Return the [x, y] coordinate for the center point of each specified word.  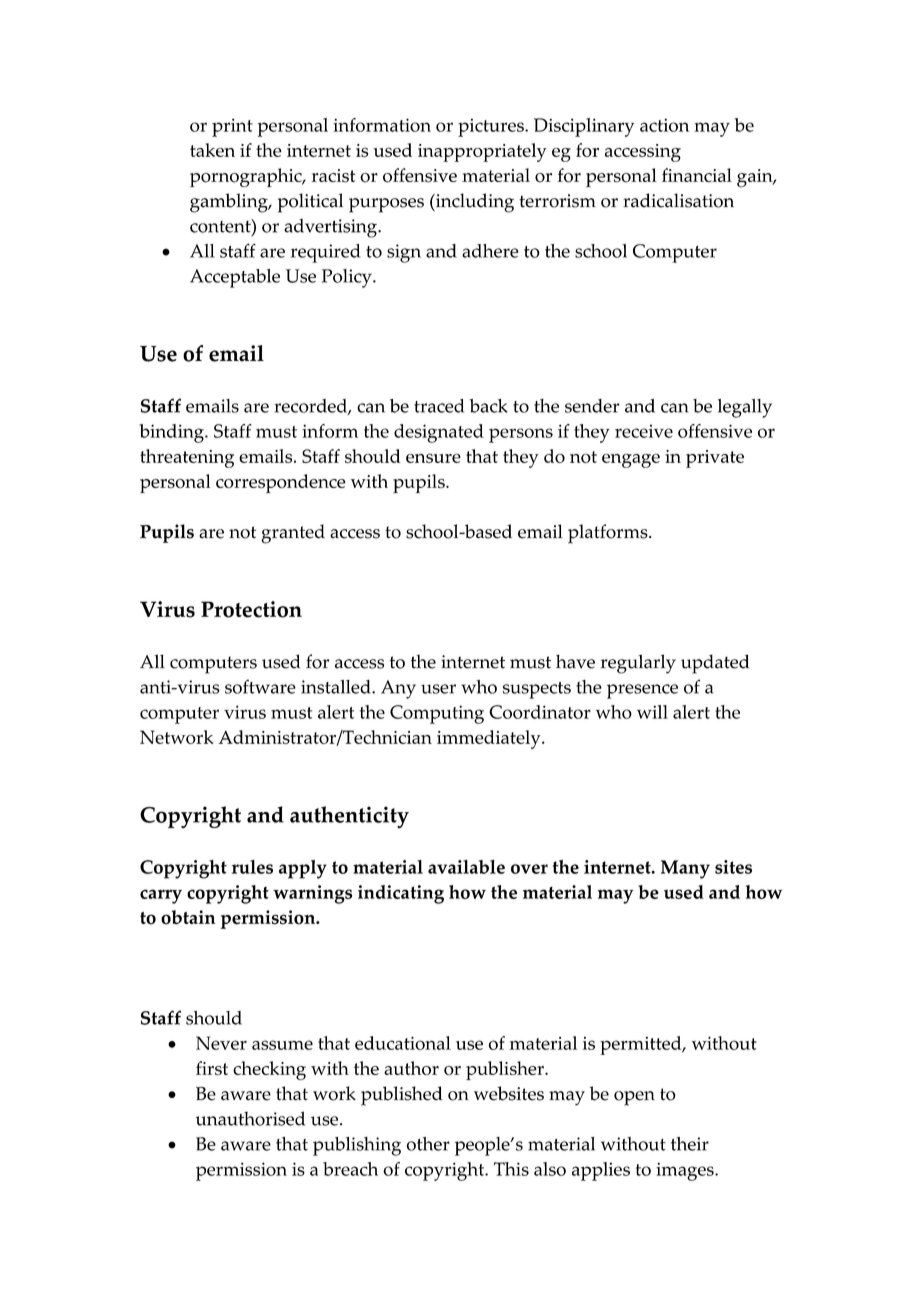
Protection [251, 609]
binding [172, 433]
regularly [638, 664]
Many [685, 869]
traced [439, 406]
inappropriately [482, 152]
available [466, 867]
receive [644, 431]
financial [697, 175]
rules [252, 867]
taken [212, 150]
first [212, 1068]
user [438, 689]
